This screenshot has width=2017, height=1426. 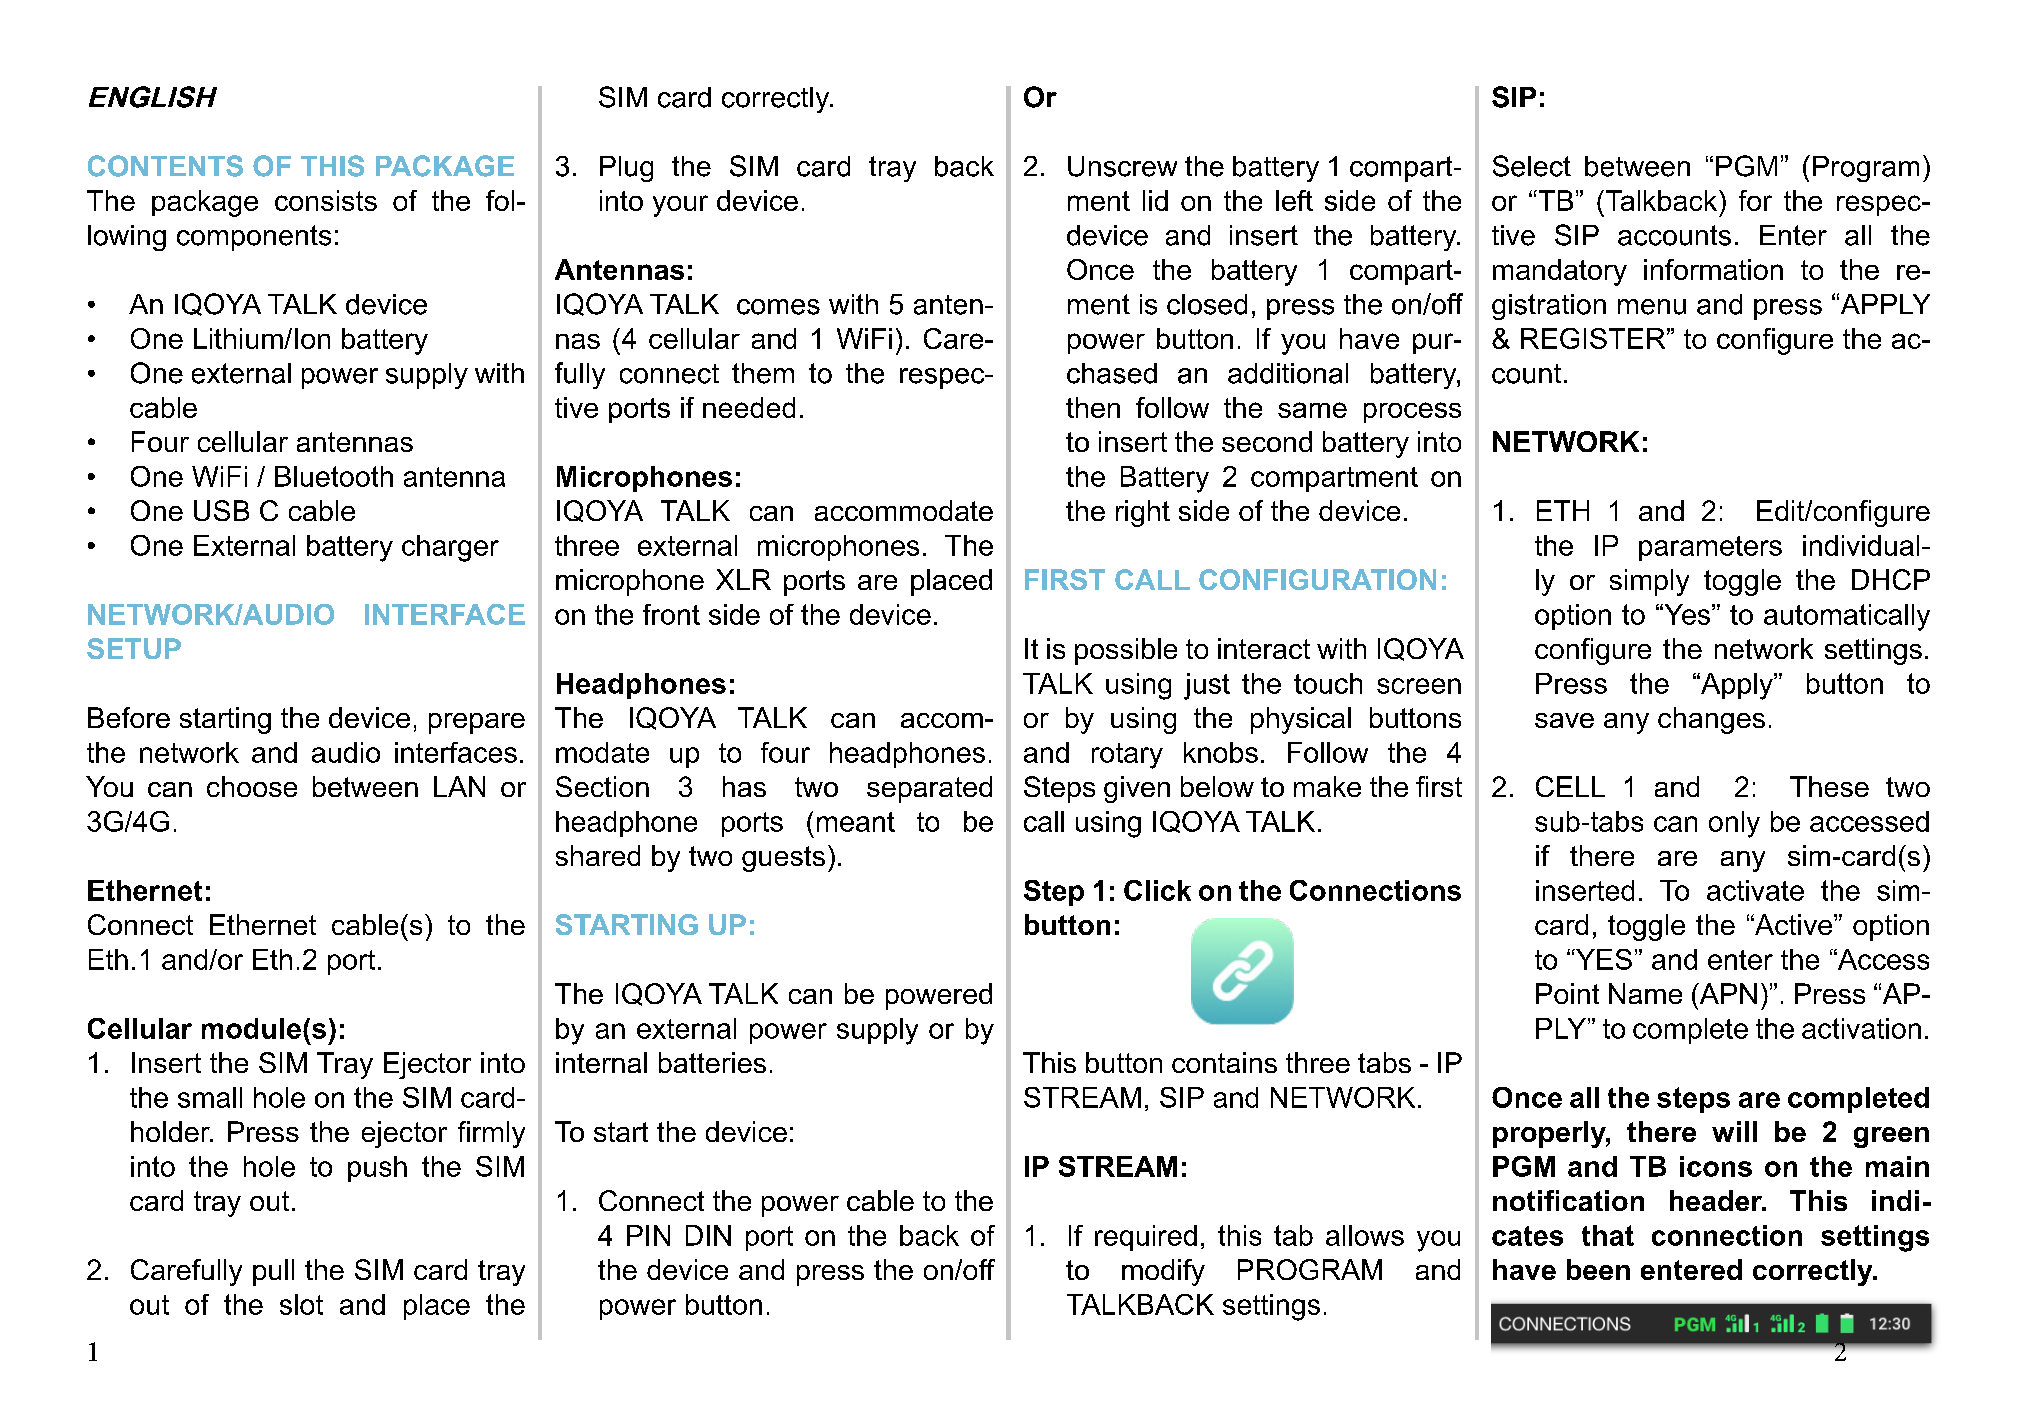 I want to click on charger, so click(x=450, y=548).
